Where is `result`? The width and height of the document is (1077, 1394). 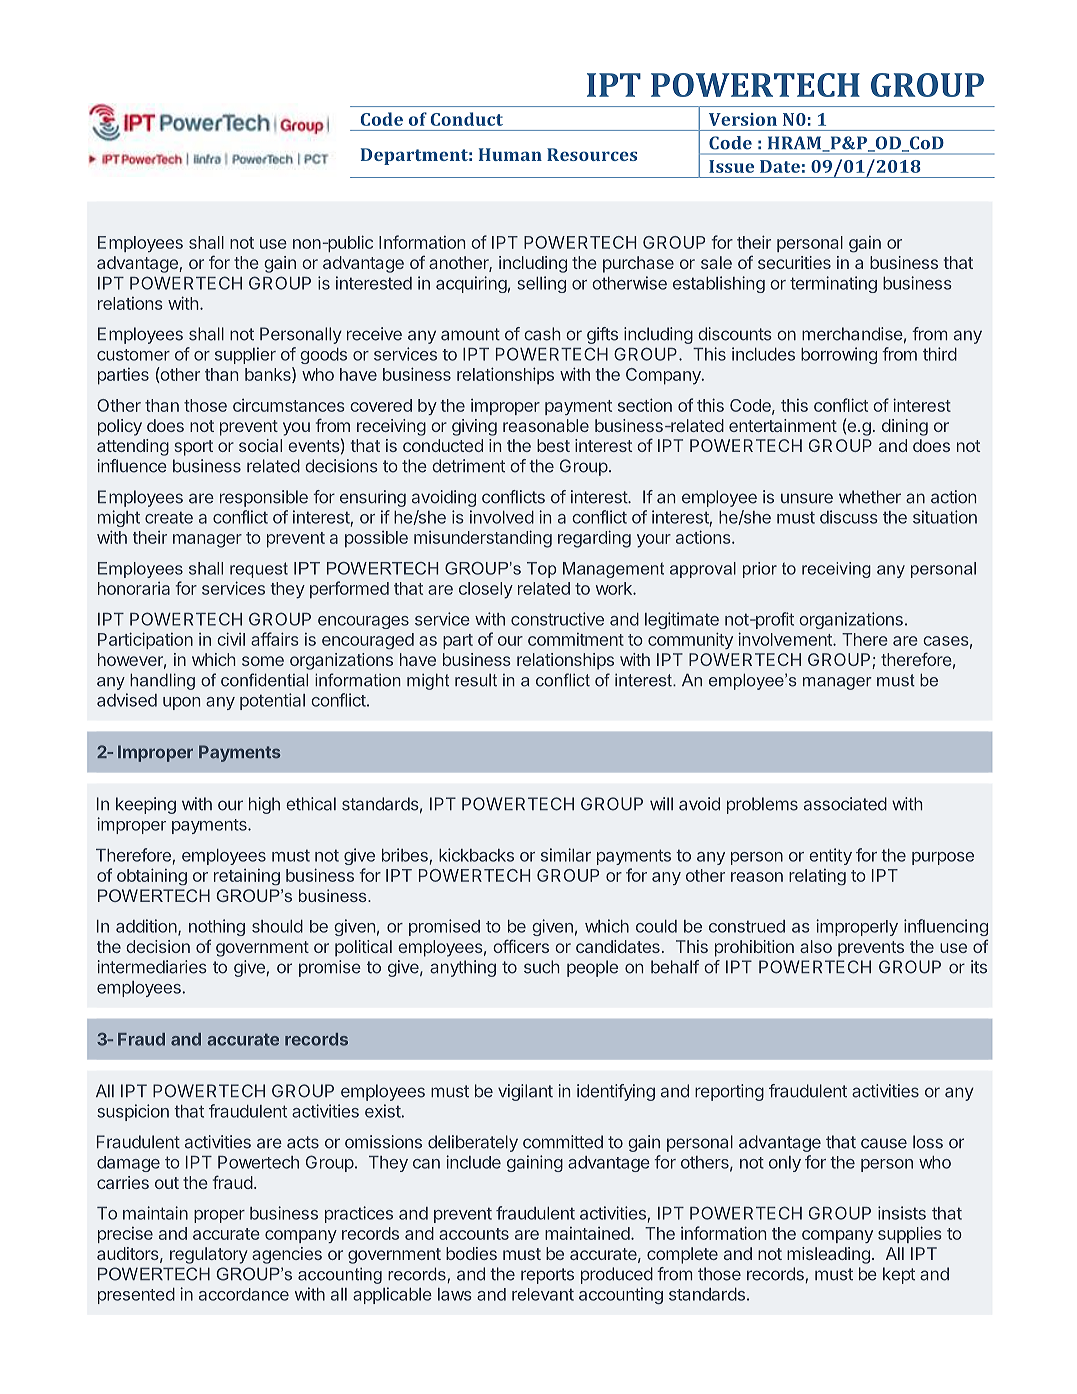
result is located at coordinates (476, 680).
